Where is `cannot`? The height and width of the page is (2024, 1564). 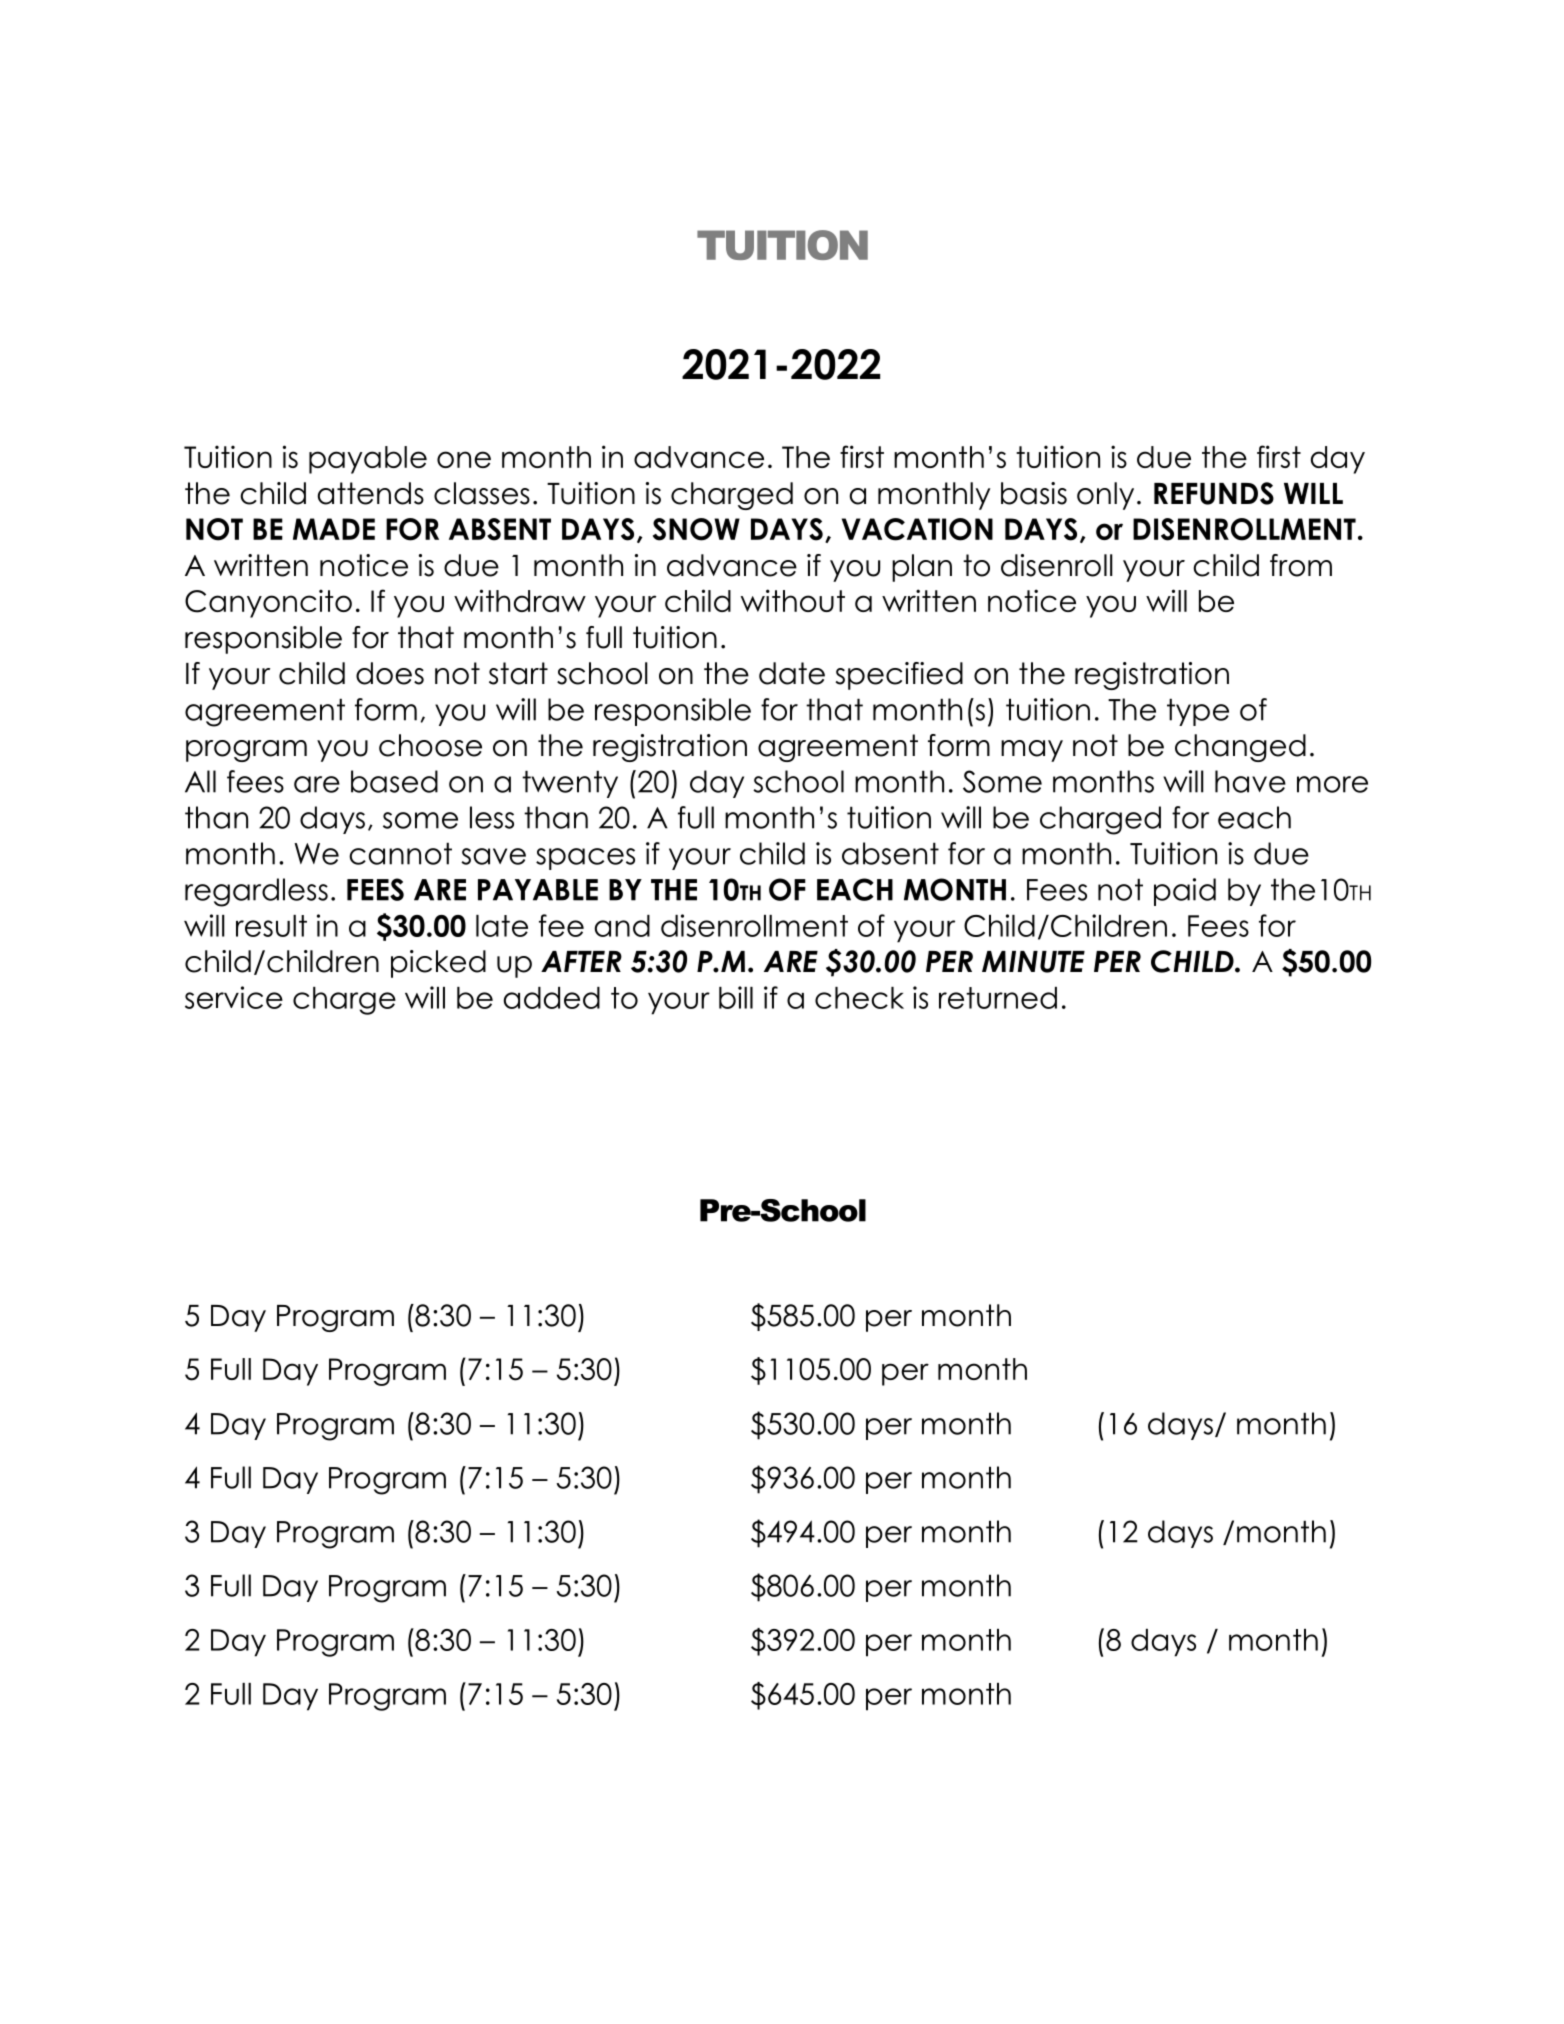
cannot is located at coordinates (400, 853).
